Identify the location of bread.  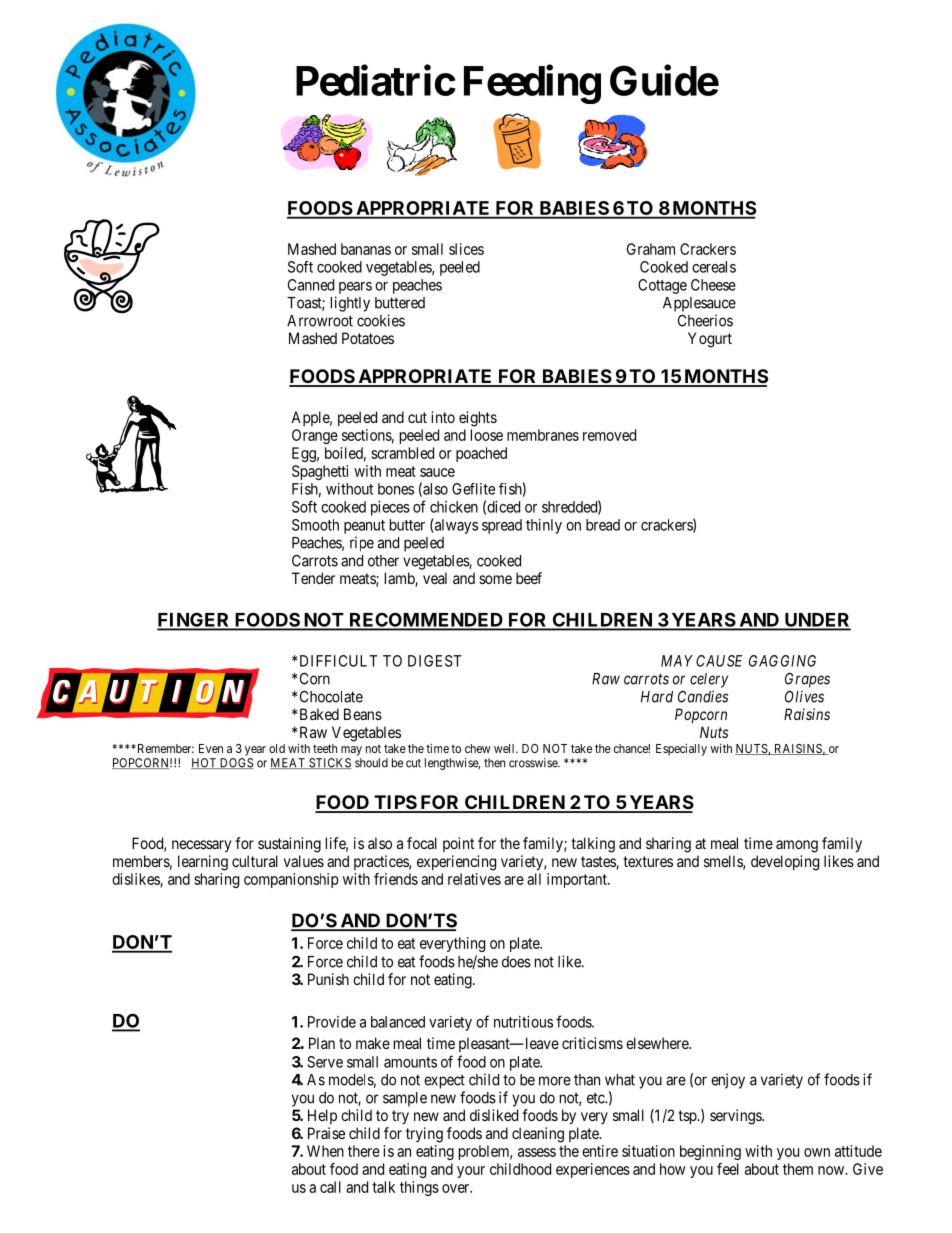
(603, 525).
